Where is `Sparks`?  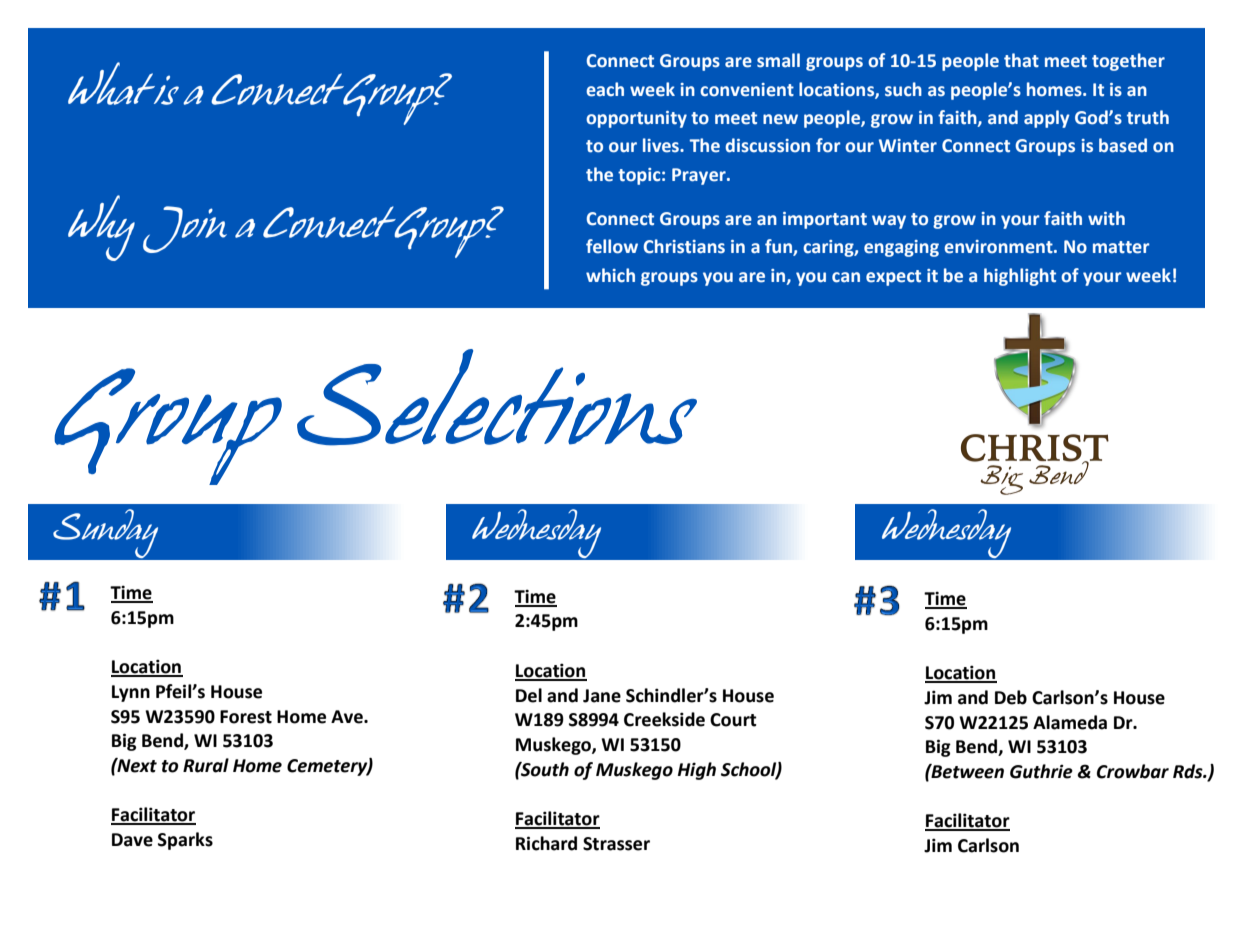 Sparks is located at coordinates (185, 841).
